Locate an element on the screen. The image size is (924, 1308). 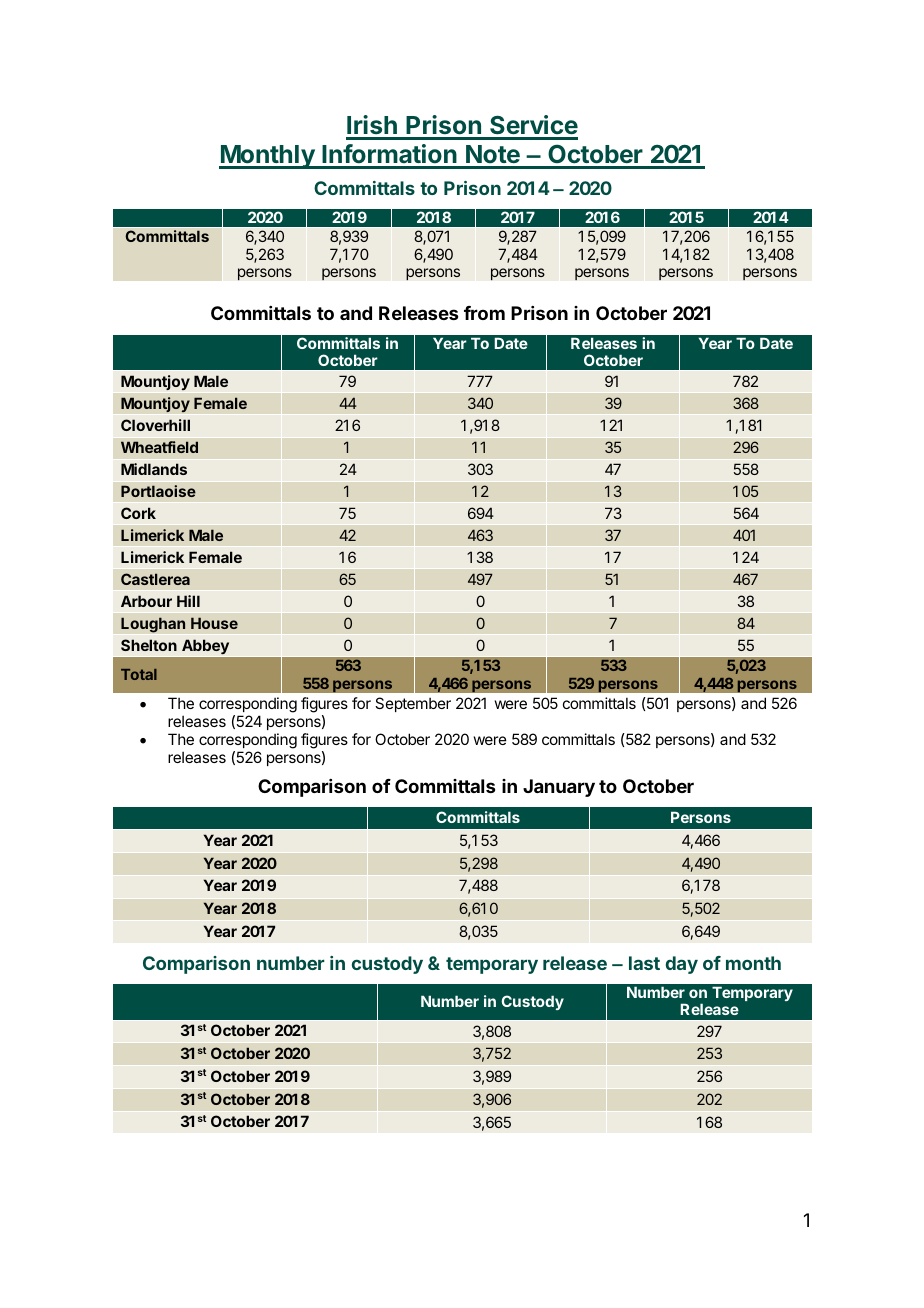
Shelton is located at coordinates (149, 645).
